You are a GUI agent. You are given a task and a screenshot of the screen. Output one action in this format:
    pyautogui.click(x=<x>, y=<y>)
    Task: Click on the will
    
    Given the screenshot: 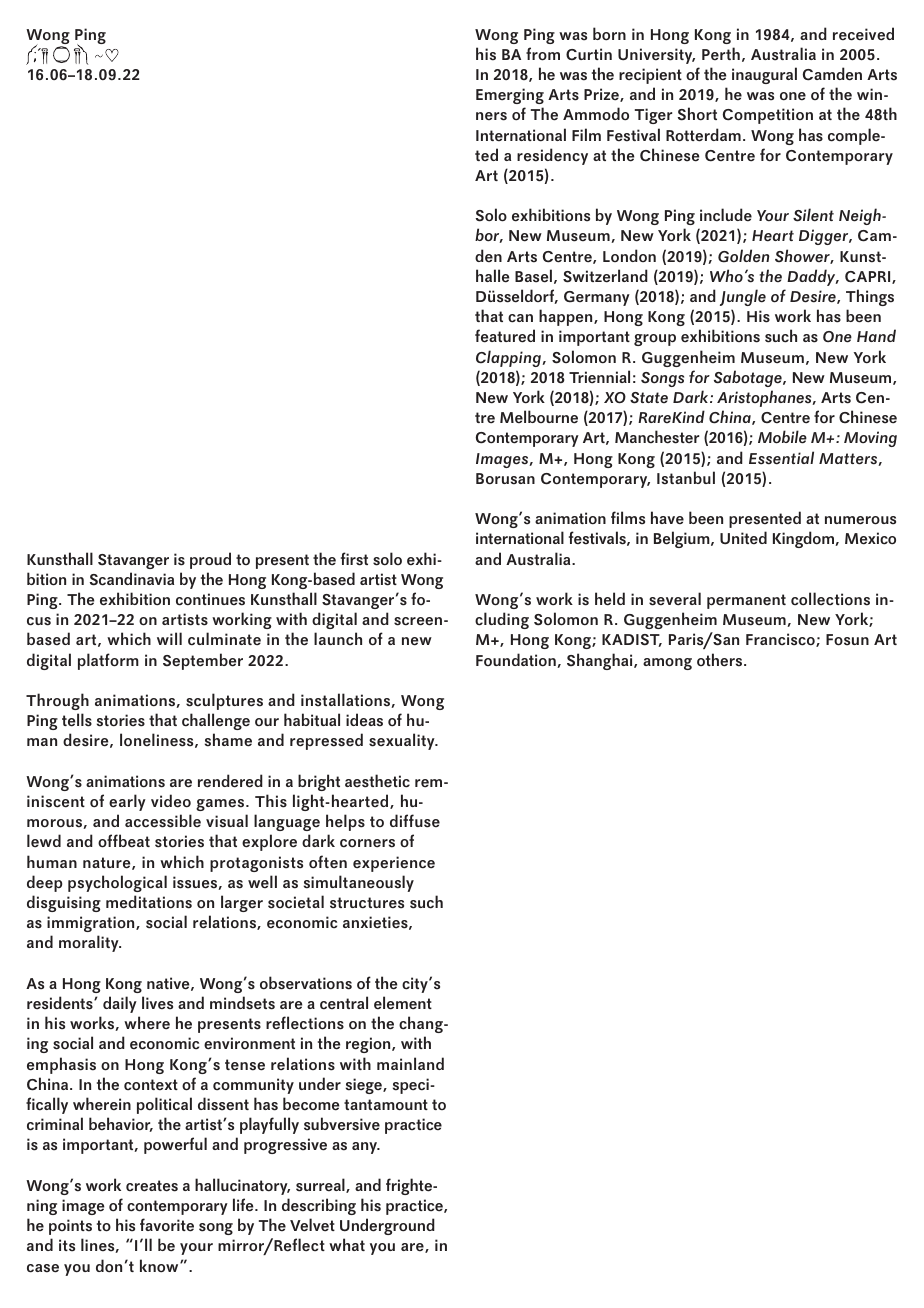 What is the action you would take?
    pyautogui.click(x=169, y=638)
